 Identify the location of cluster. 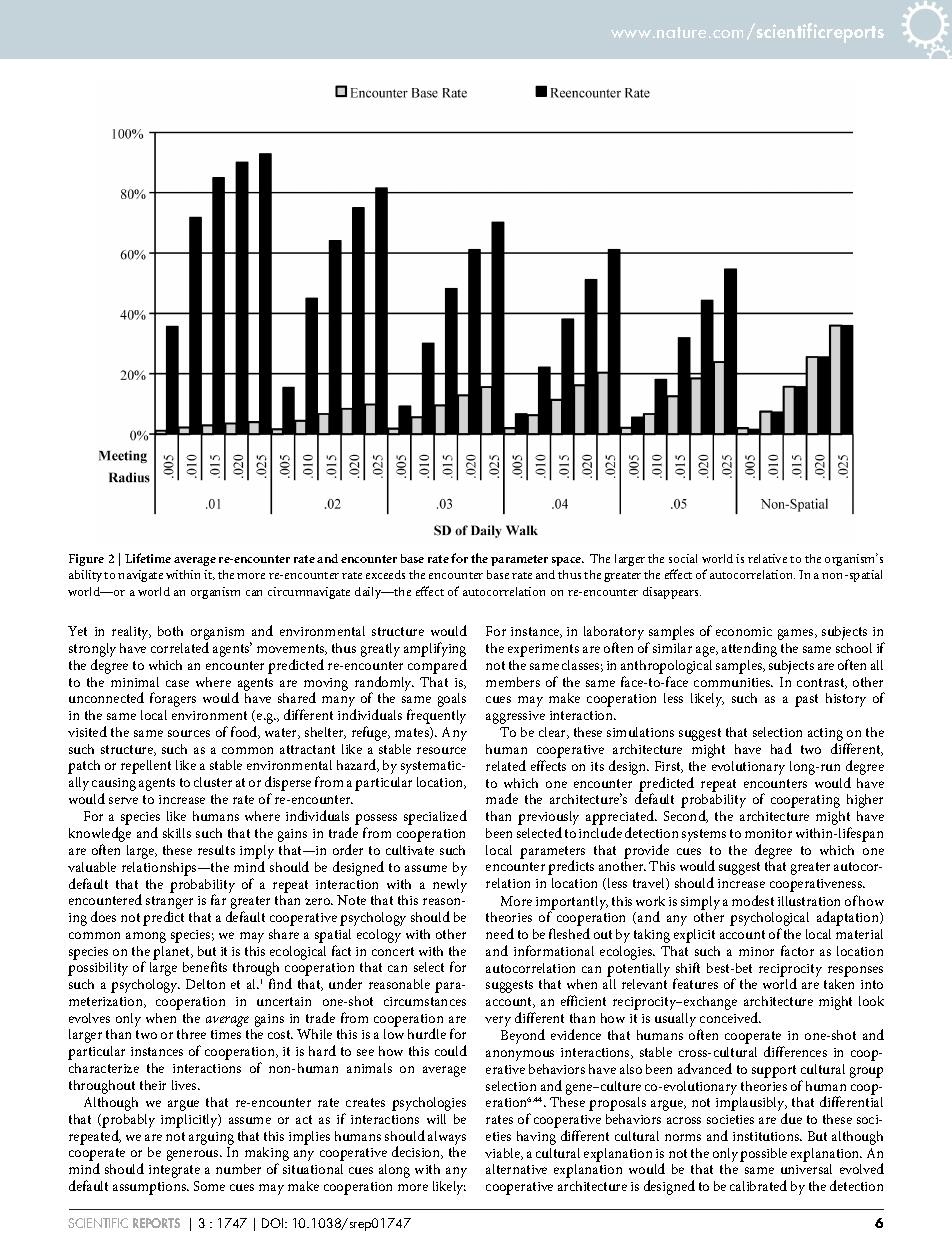
(213, 782).
